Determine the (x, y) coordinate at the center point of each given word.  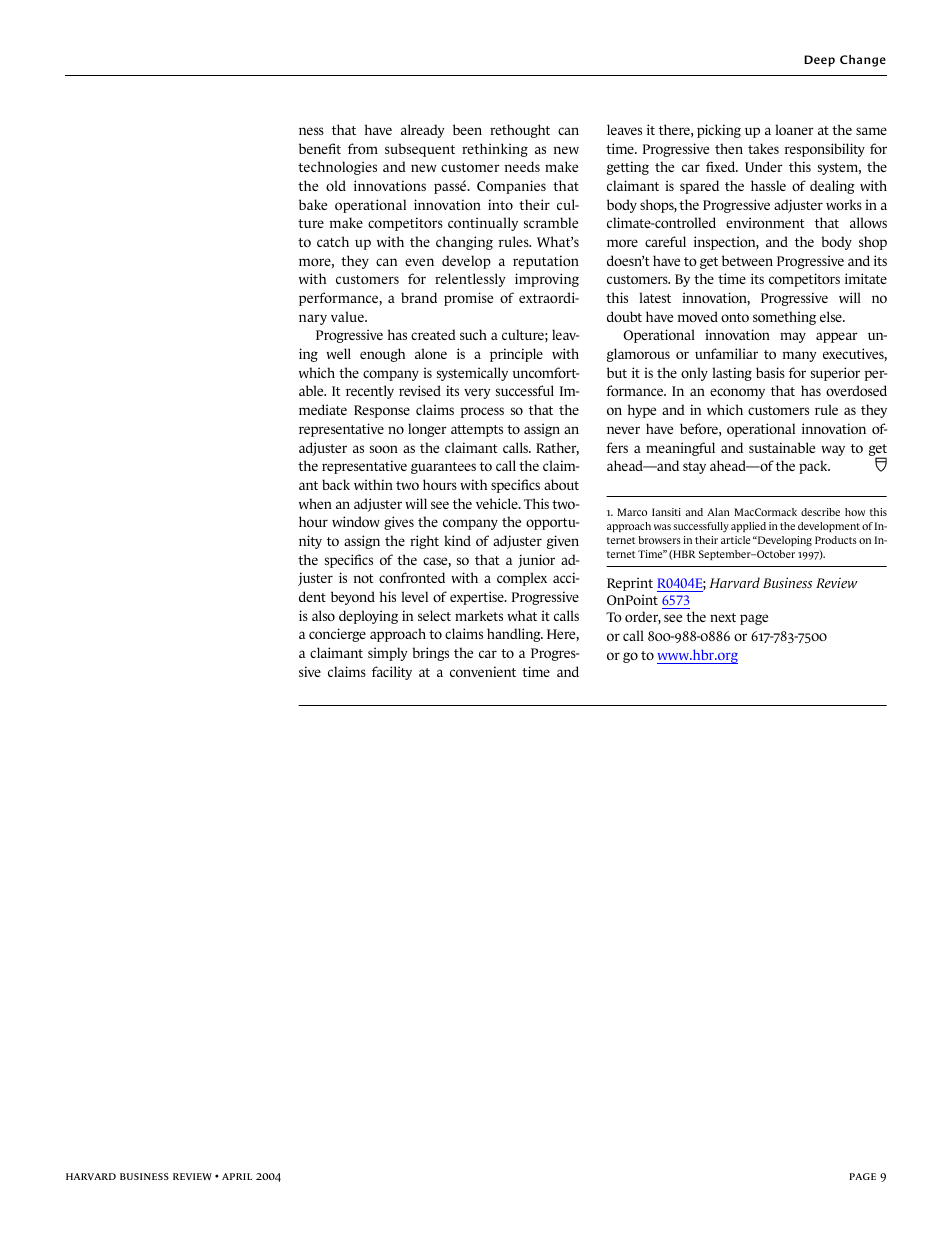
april (237, 1176)
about (561, 484)
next (723, 617)
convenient (483, 671)
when (315, 503)
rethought (520, 131)
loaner (794, 129)
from (363, 148)
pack (814, 467)
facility (392, 673)
